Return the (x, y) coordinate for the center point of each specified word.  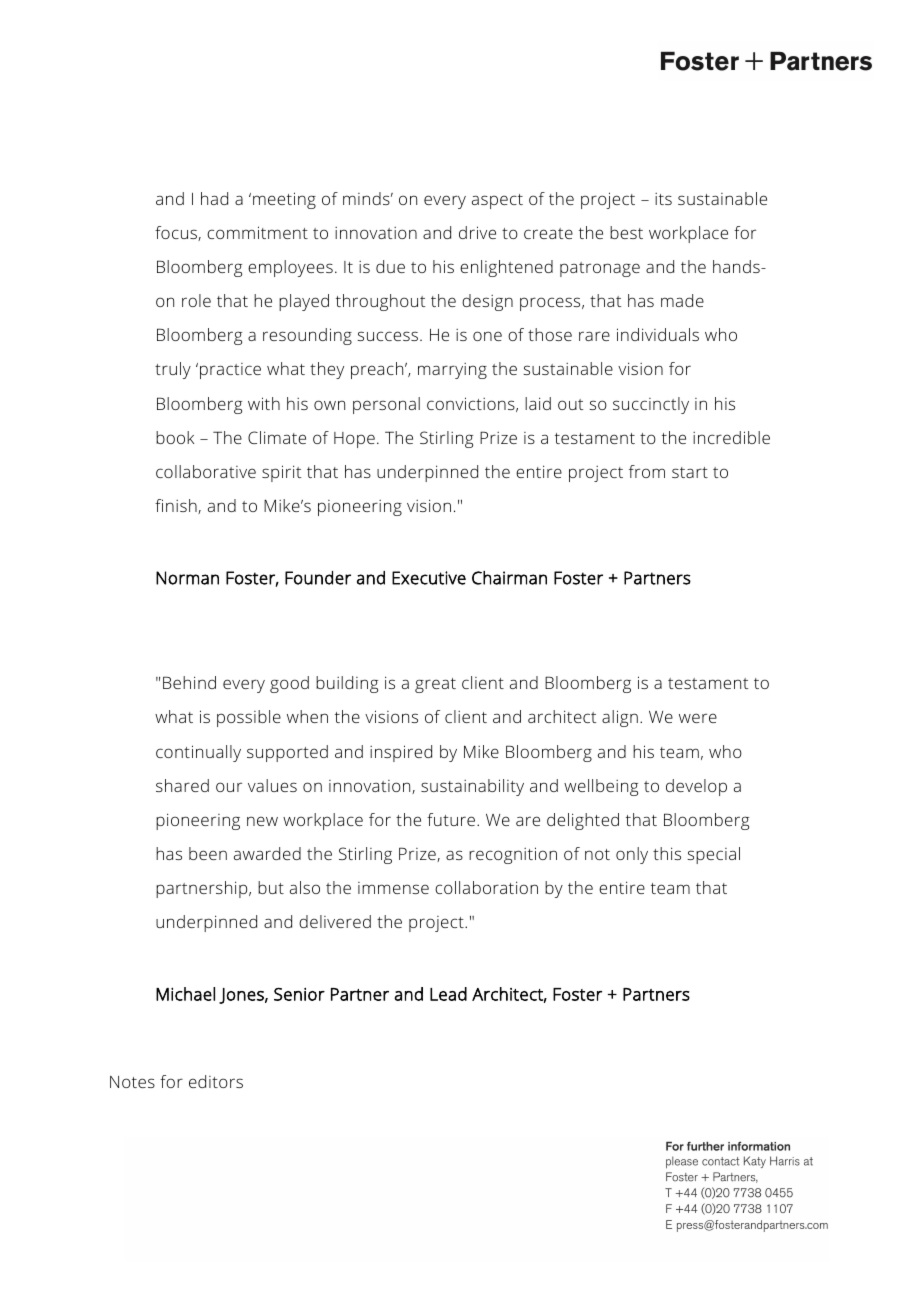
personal (386, 405)
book (175, 437)
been (208, 853)
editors (216, 1081)
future (452, 819)
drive (477, 232)
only (632, 855)
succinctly (651, 405)
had (214, 198)
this (667, 853)
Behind (189, 682)
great (435, 685)
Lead (448, 994)
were (698, 718)
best (626, 232)
